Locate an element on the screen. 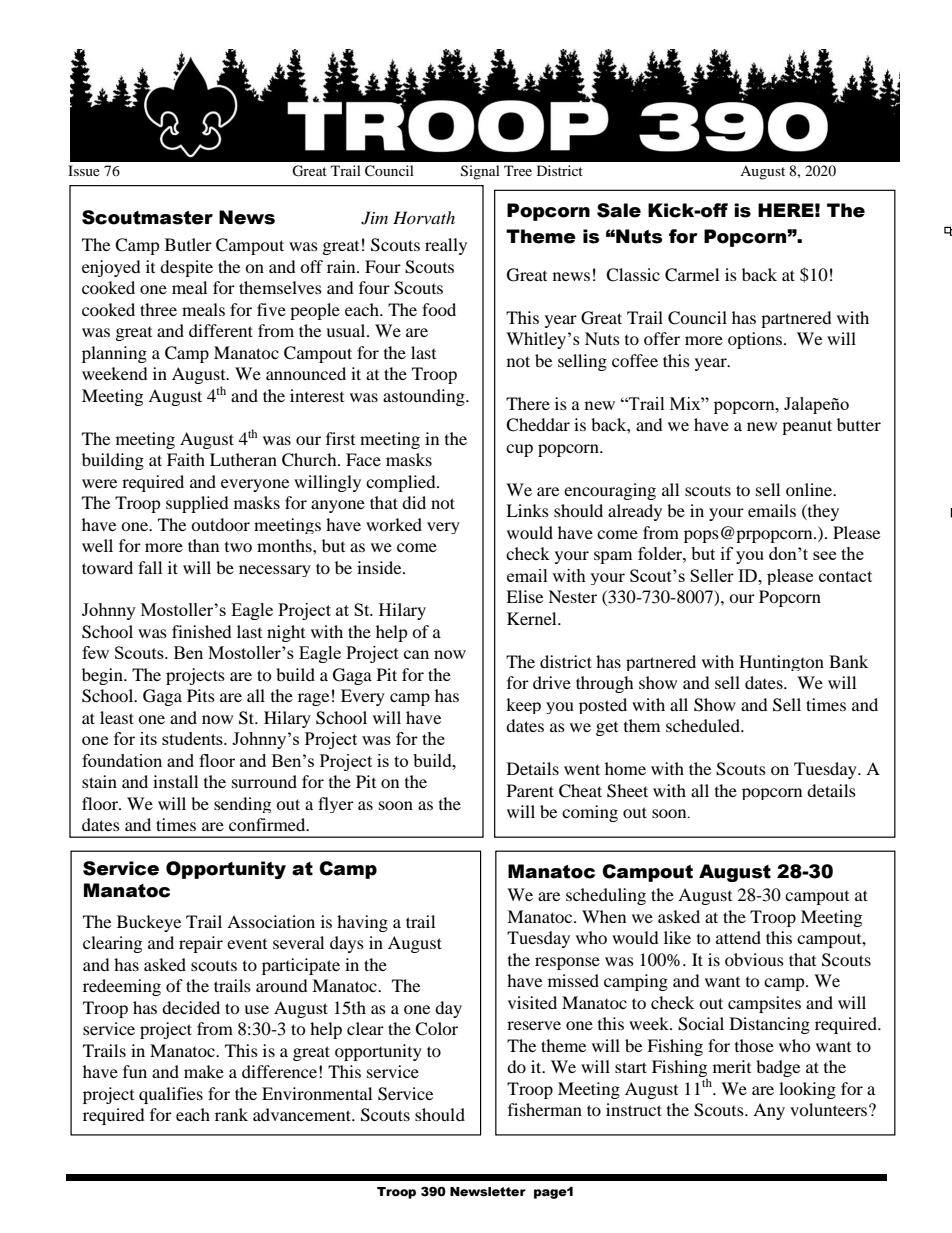 The image size is (952, 1233). Huntington is located at coordinates (781, 663).
